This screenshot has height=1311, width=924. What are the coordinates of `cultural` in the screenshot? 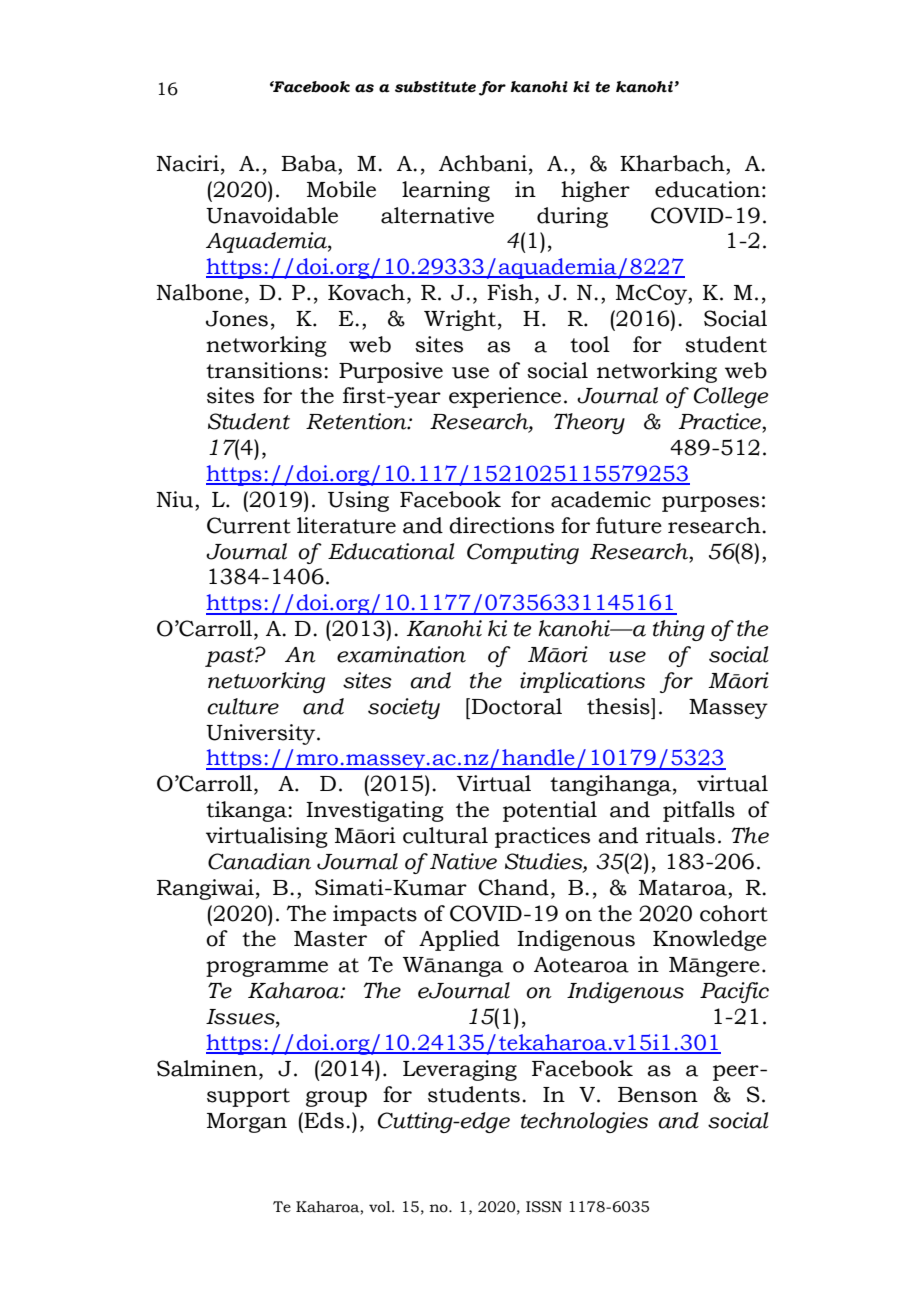 It's located at (445, 835).
